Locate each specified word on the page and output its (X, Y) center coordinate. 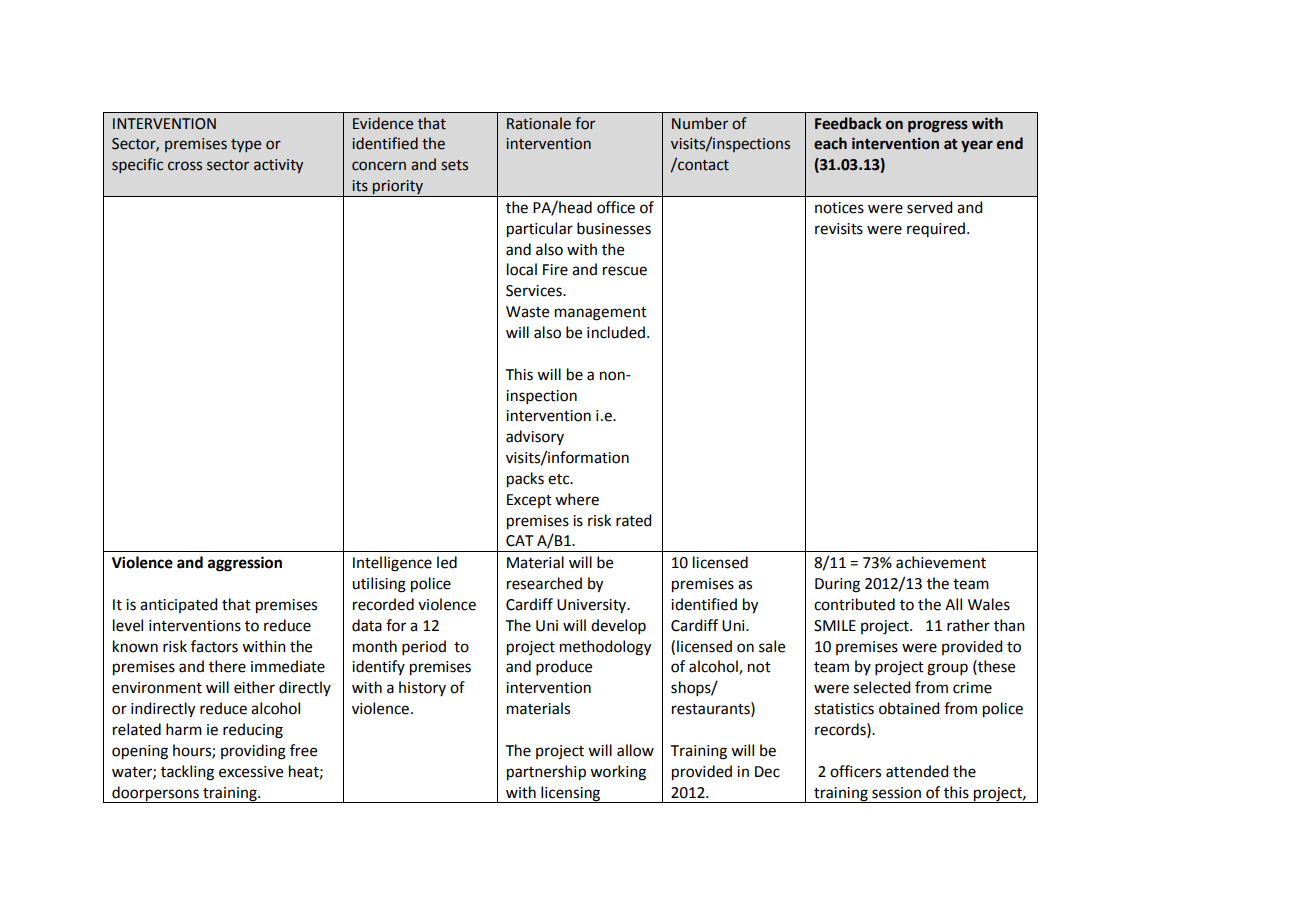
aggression (245, 564)
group (947, 669)
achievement (941, 562)
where (577, 499)
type (246, 145)
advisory (535, 437)
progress (938, 126)
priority (398, 188)
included (617, 332)
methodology (605, 648)
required (936, 229)
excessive (251, 772)
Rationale (539, 123)
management (601, 314)
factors (214, 646)
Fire (555, 270)
